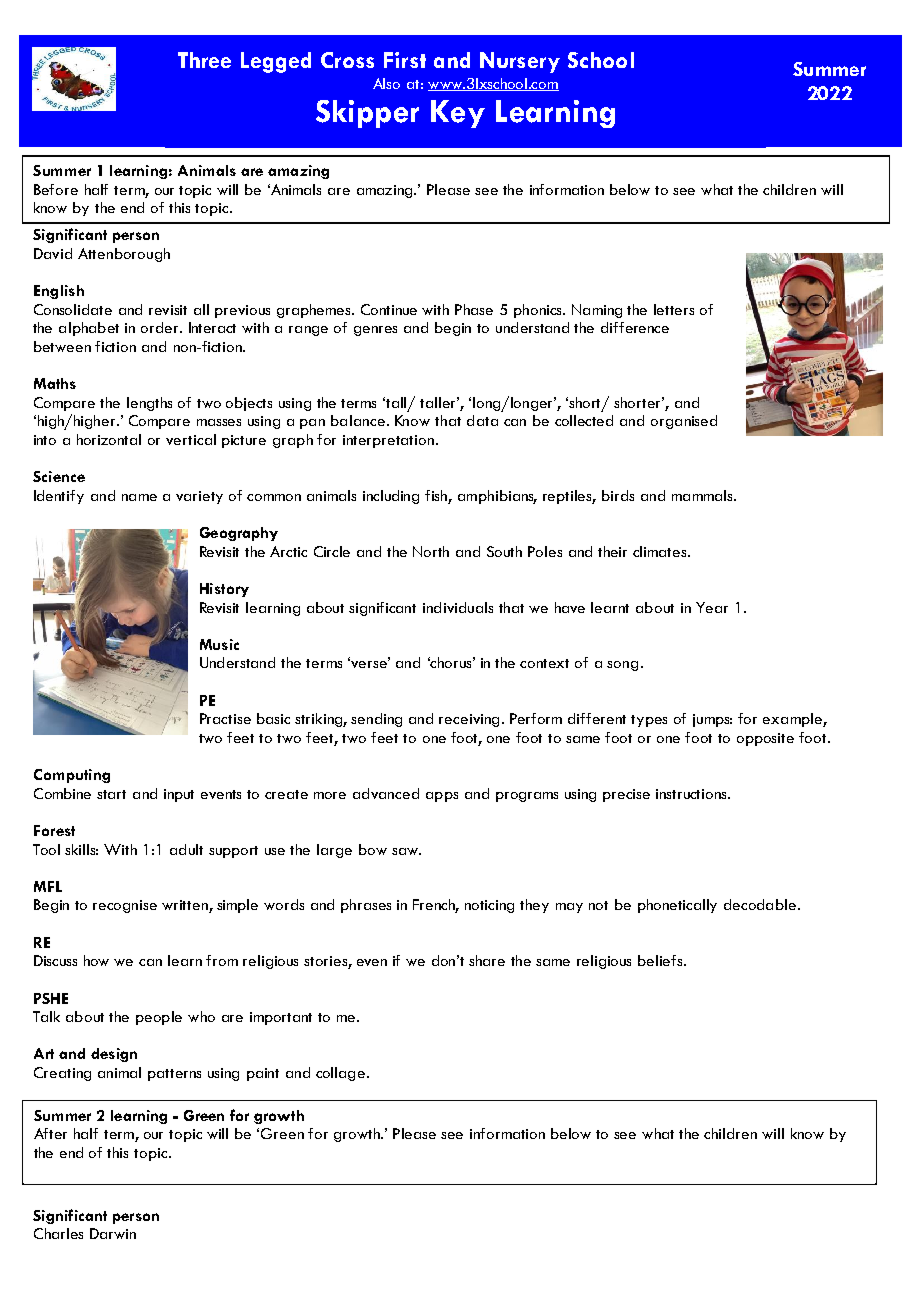 This screenshot has height=1308, width=924. I want to click on Nursery, so click(520, 62).
